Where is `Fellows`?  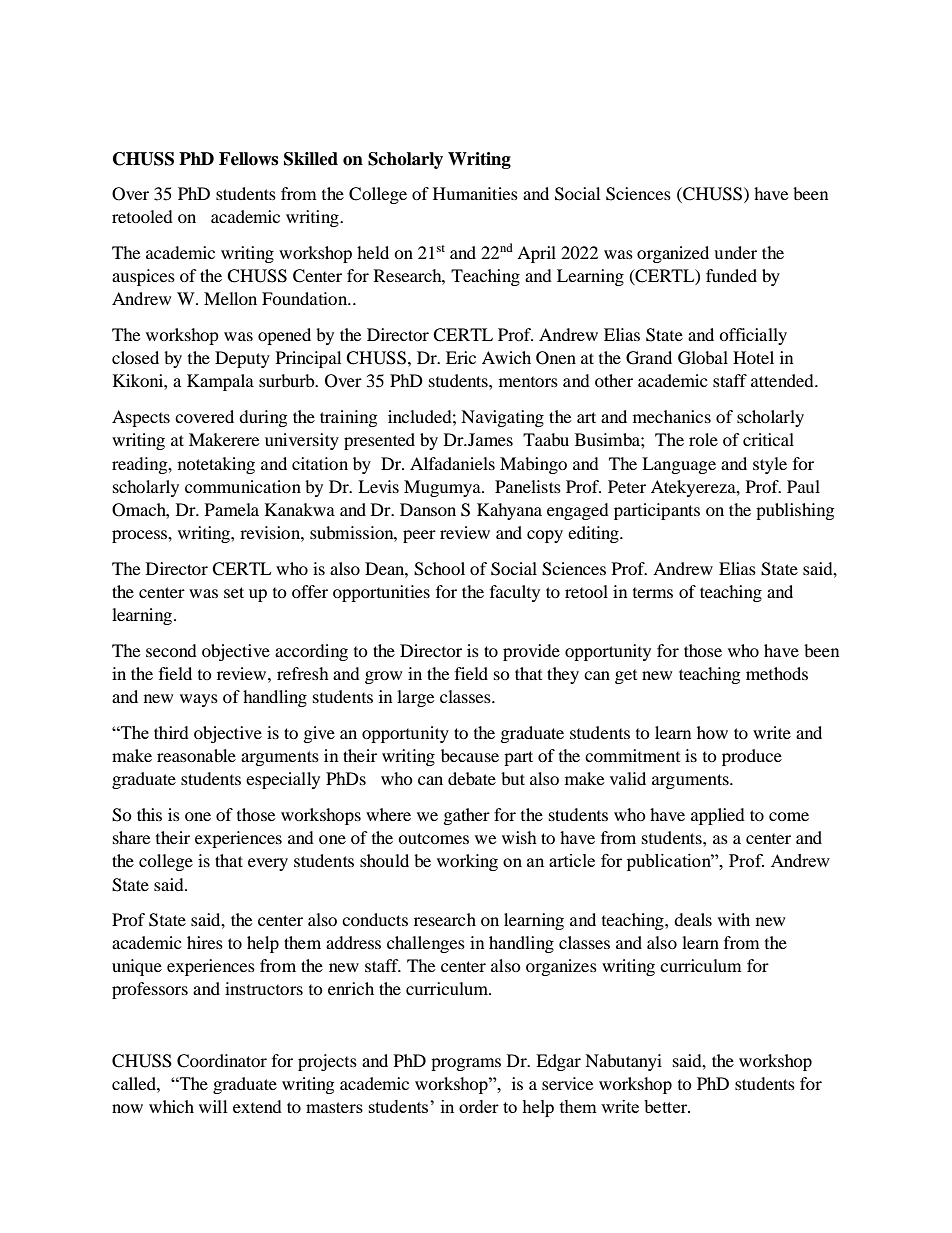
Fellows is located at coordinates (249, 159).
